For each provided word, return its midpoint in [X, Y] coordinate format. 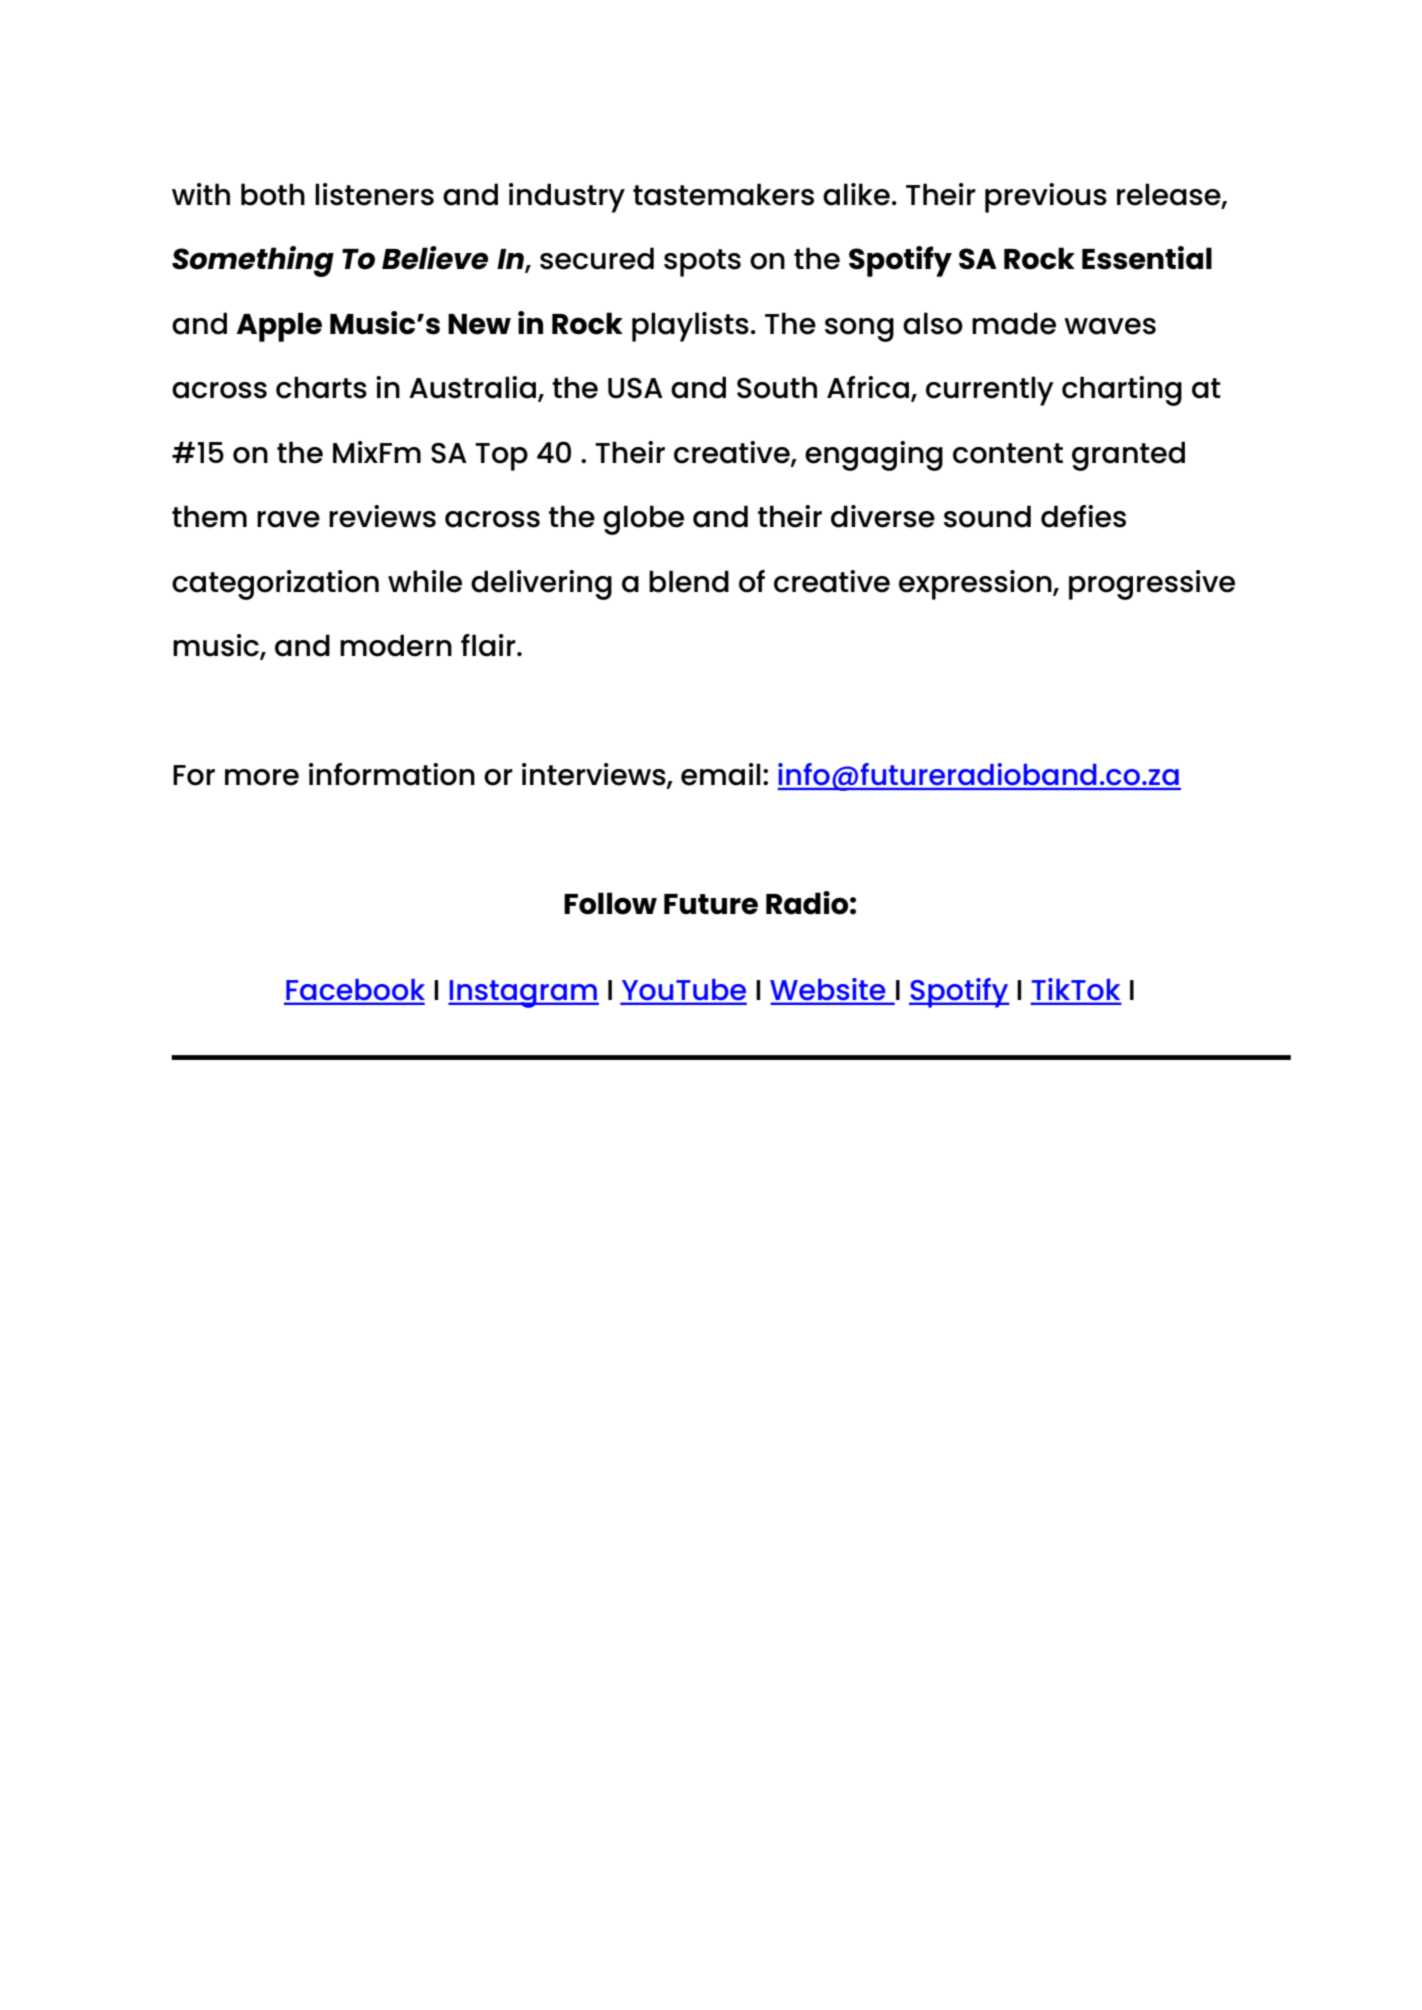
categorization [275, 585]
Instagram [523, 994]
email [721, 774]
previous [1046, 198]
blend [689, 581]
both [273, 194]
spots [702, 263]
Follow [610, 903]
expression [976, 585]
